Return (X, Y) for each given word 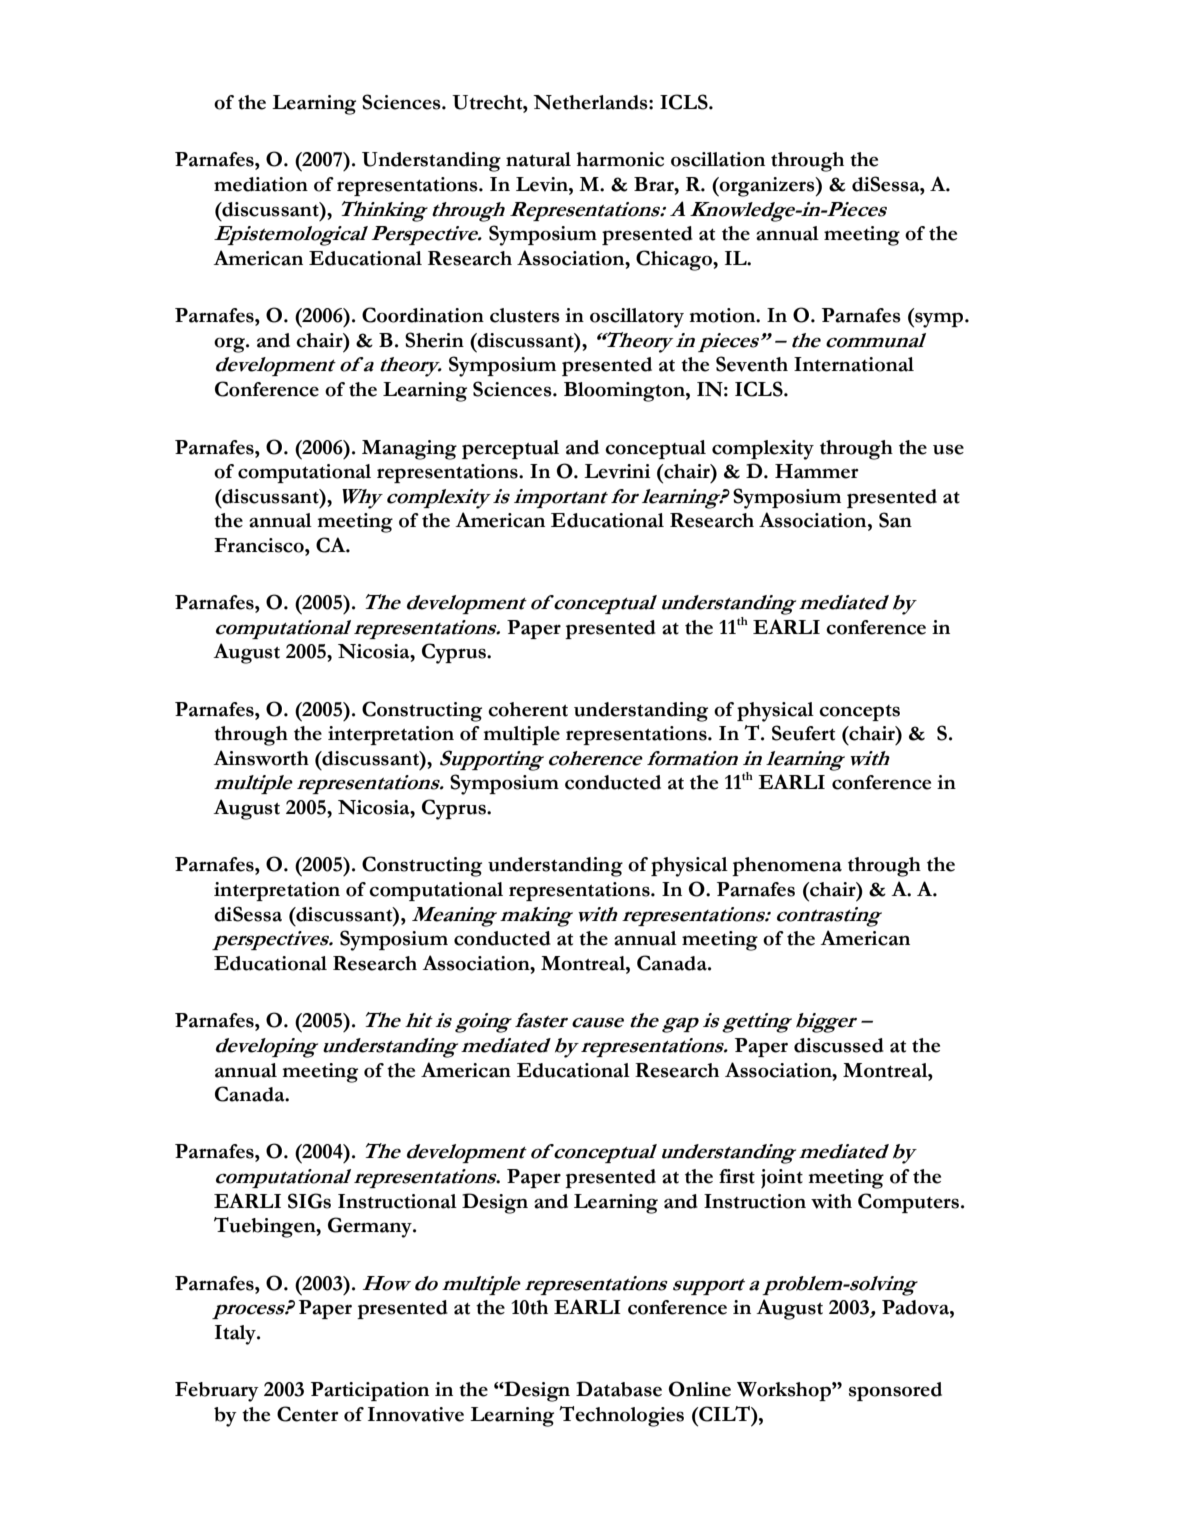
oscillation (718, 159)
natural (538, 159)
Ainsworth (261, 758)
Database (619, 1389)
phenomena (787, 866)
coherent (528, 709)
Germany (371, 1227)
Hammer (817, 471)
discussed (839, 1045)
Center (308, 1414)
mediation (261, 184)
